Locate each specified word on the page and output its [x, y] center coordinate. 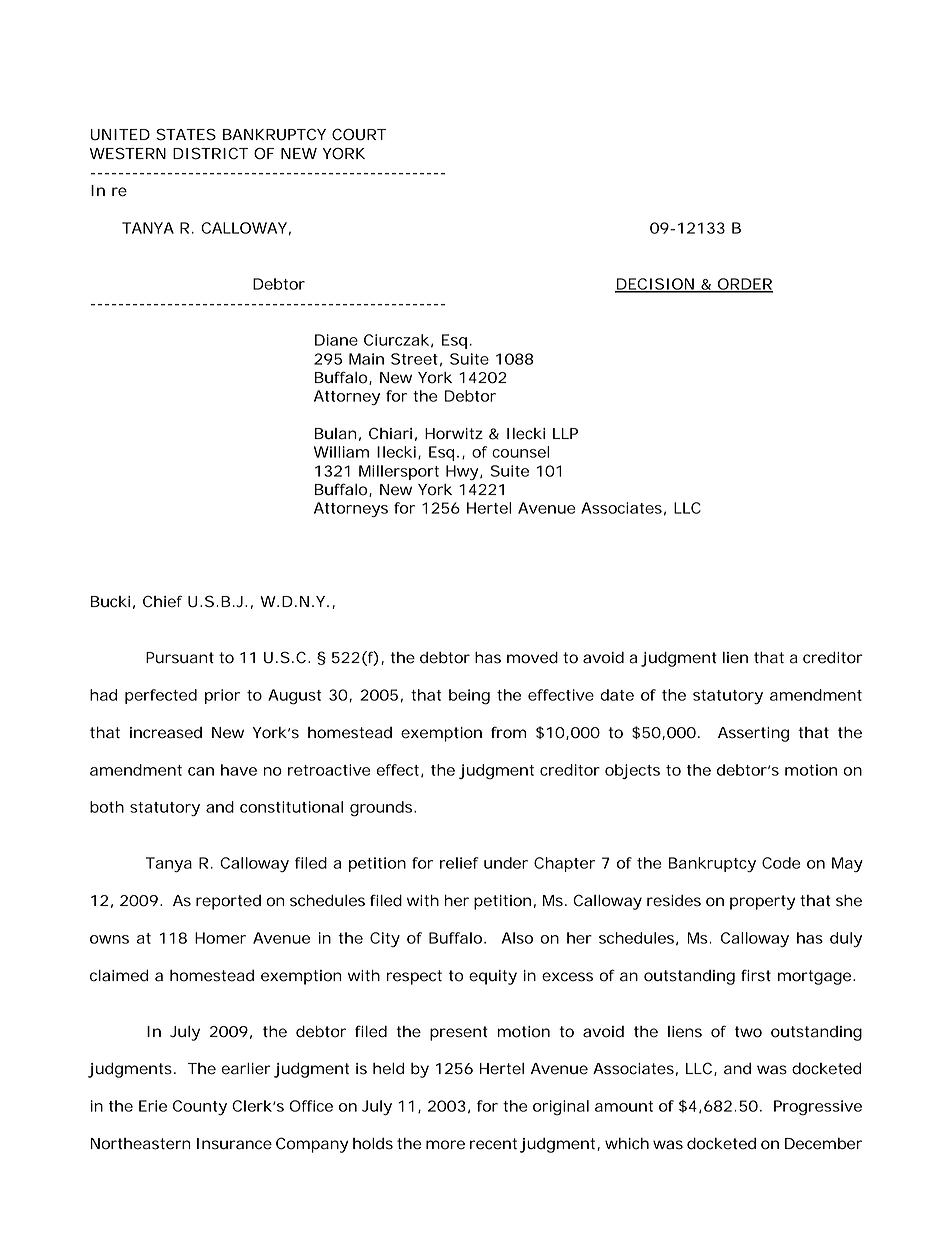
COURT [359, 134]
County [200, 1107]
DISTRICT [210, 153]
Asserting [753, 734]
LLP [565, 433]
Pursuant [180, 658]
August [294, 697]
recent [493, 1144]
